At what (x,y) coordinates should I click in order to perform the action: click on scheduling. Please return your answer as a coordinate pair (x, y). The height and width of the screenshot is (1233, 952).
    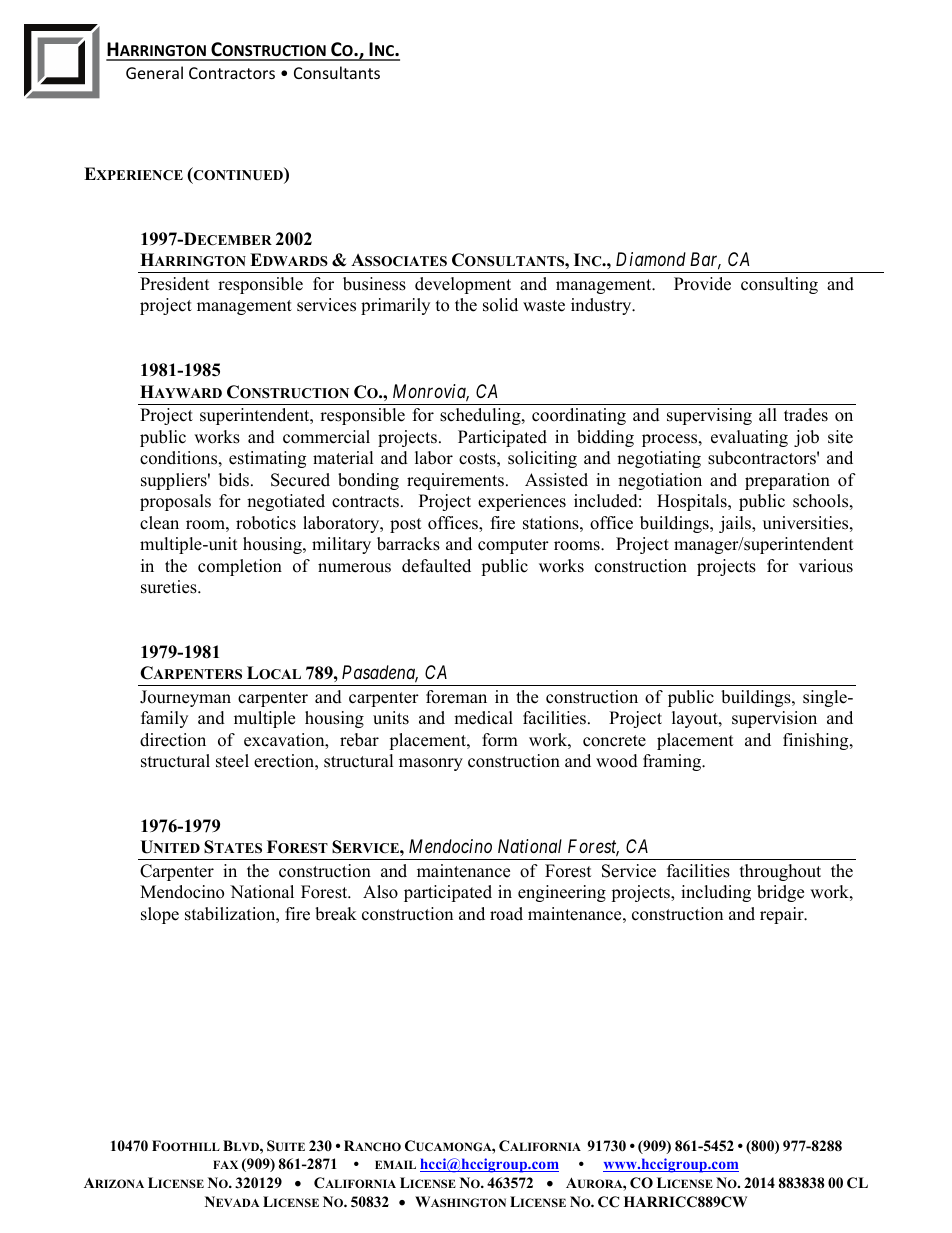
    Looking at the image, I should click on (481, 416).
